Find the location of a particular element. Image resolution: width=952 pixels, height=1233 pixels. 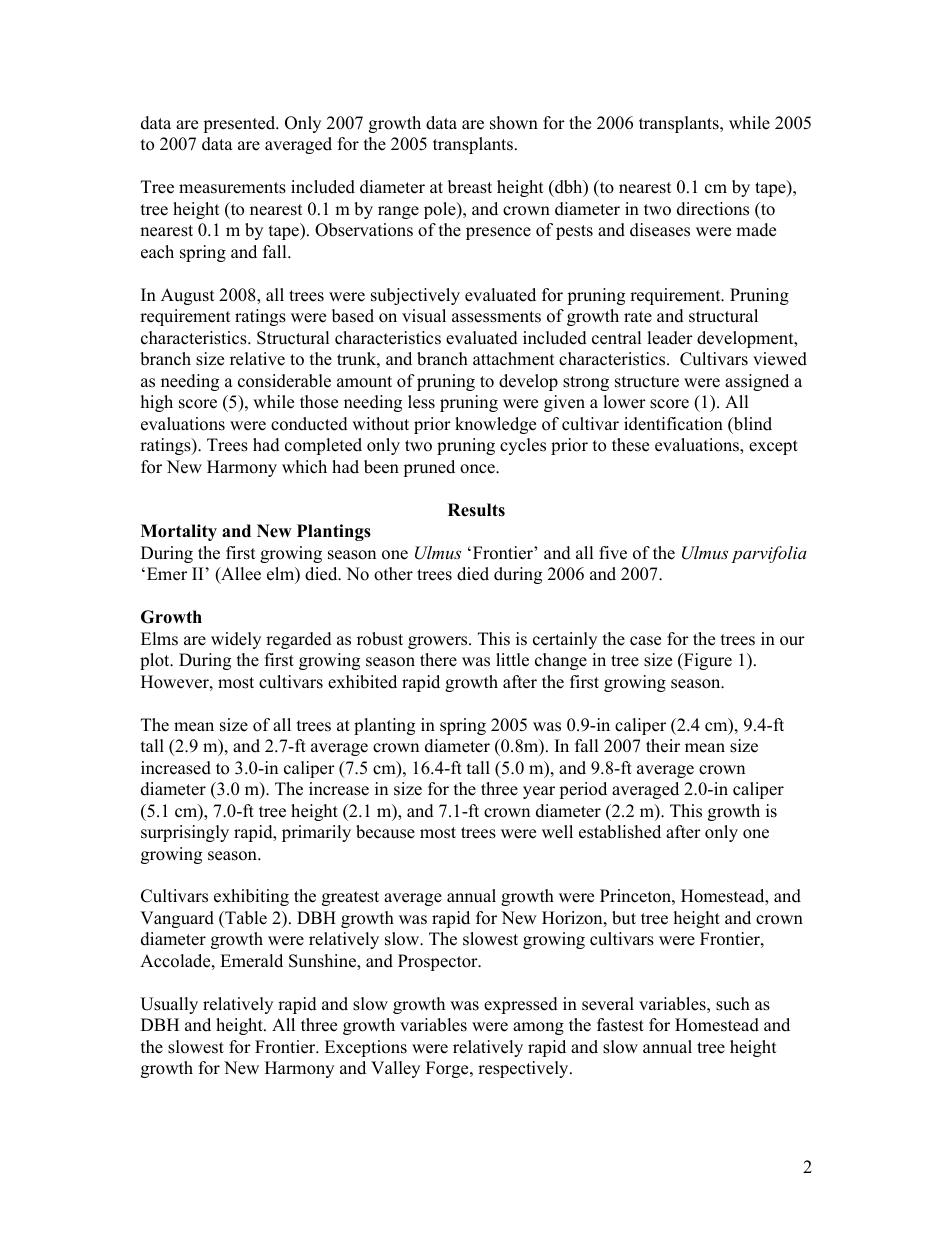

considerable is located at coordinates (284, 381).
